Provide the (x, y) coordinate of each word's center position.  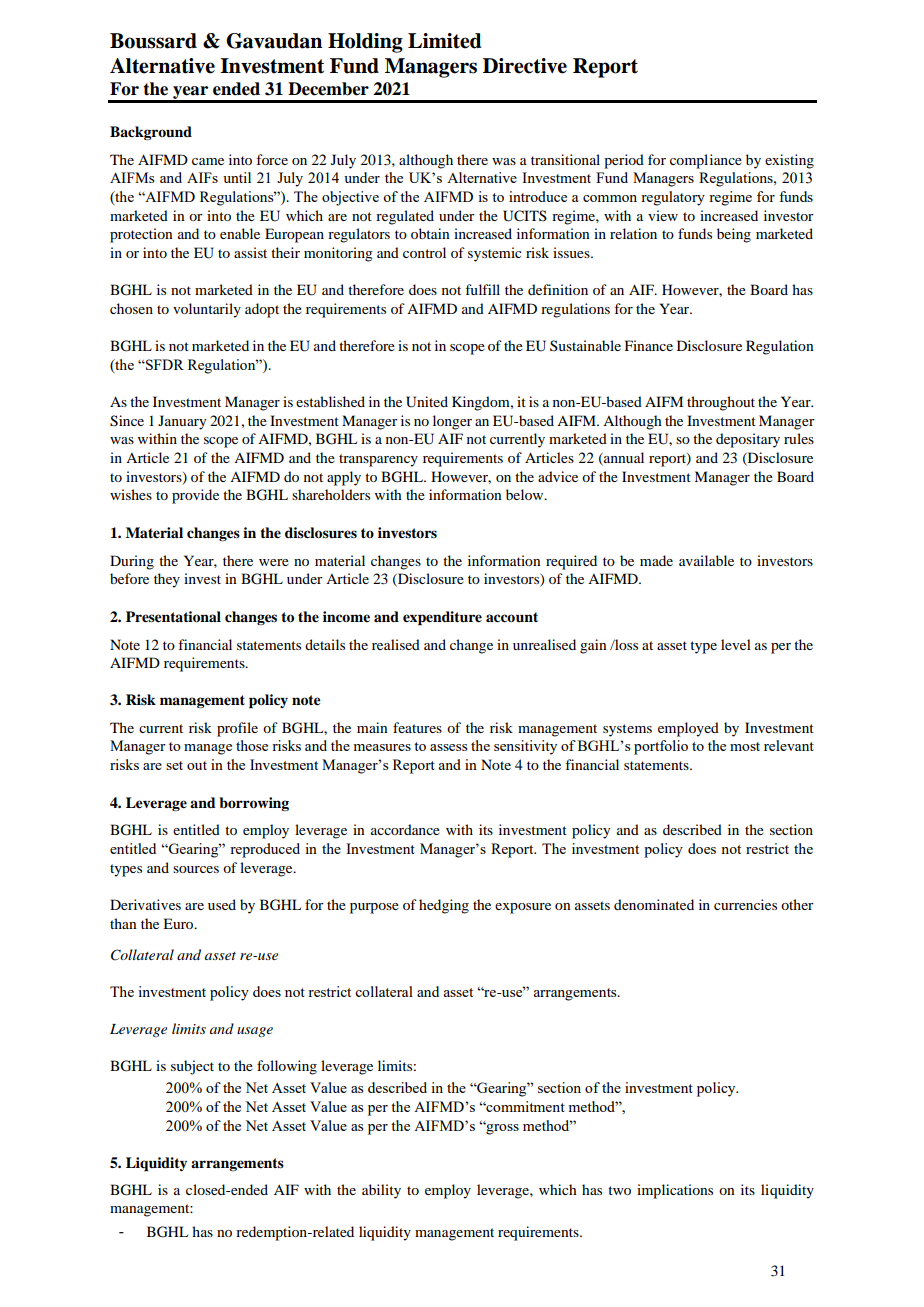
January (182, 422)
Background (151, 133)
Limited (445, 41)
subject (192, 1067)
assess (448, 747)
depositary (748, 440)
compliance (706, 161)
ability (381, 1191)
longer (452, 422)
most (745, 746)
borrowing (254, 804)
